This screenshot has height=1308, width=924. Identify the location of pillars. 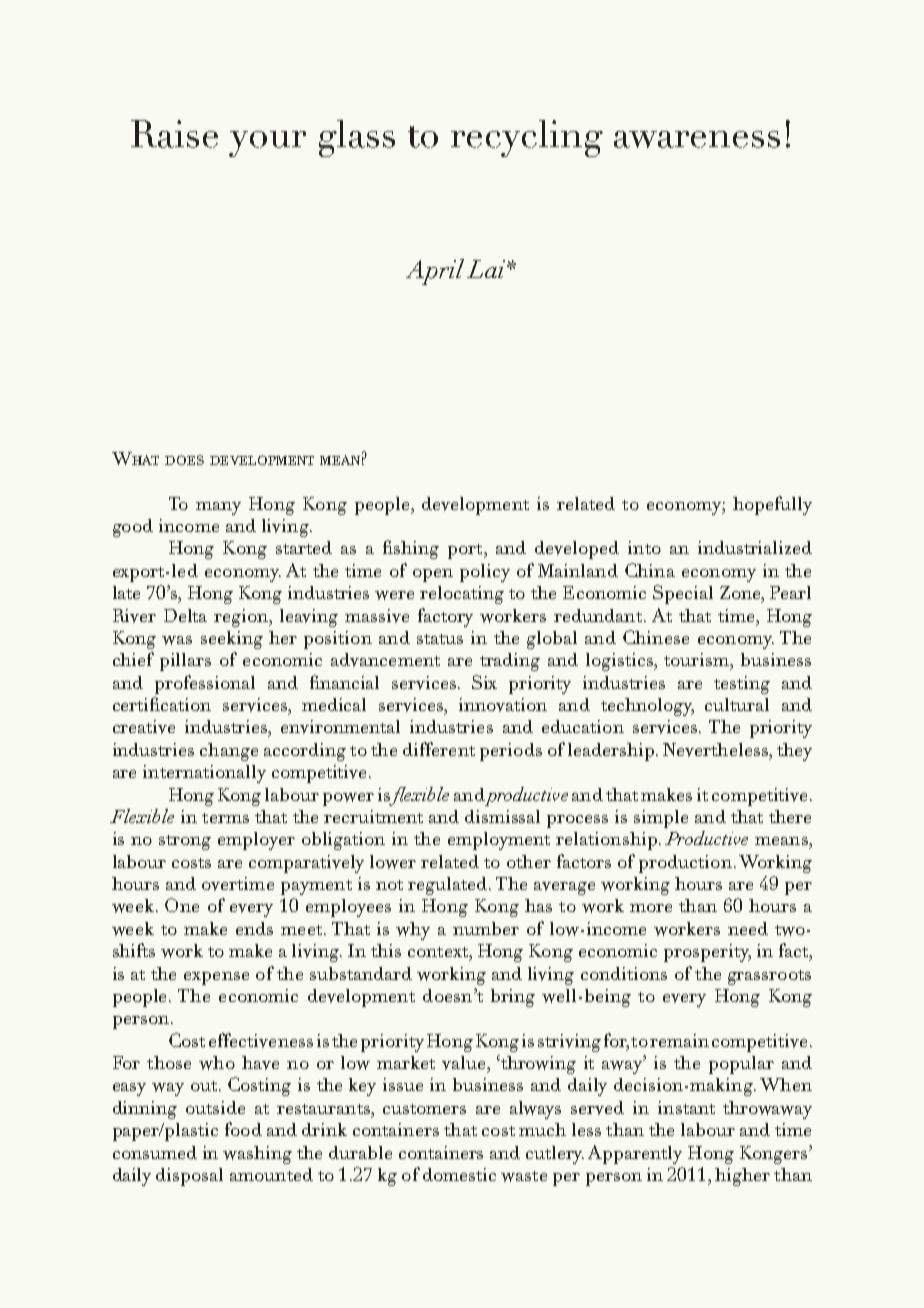
(185, 662).
